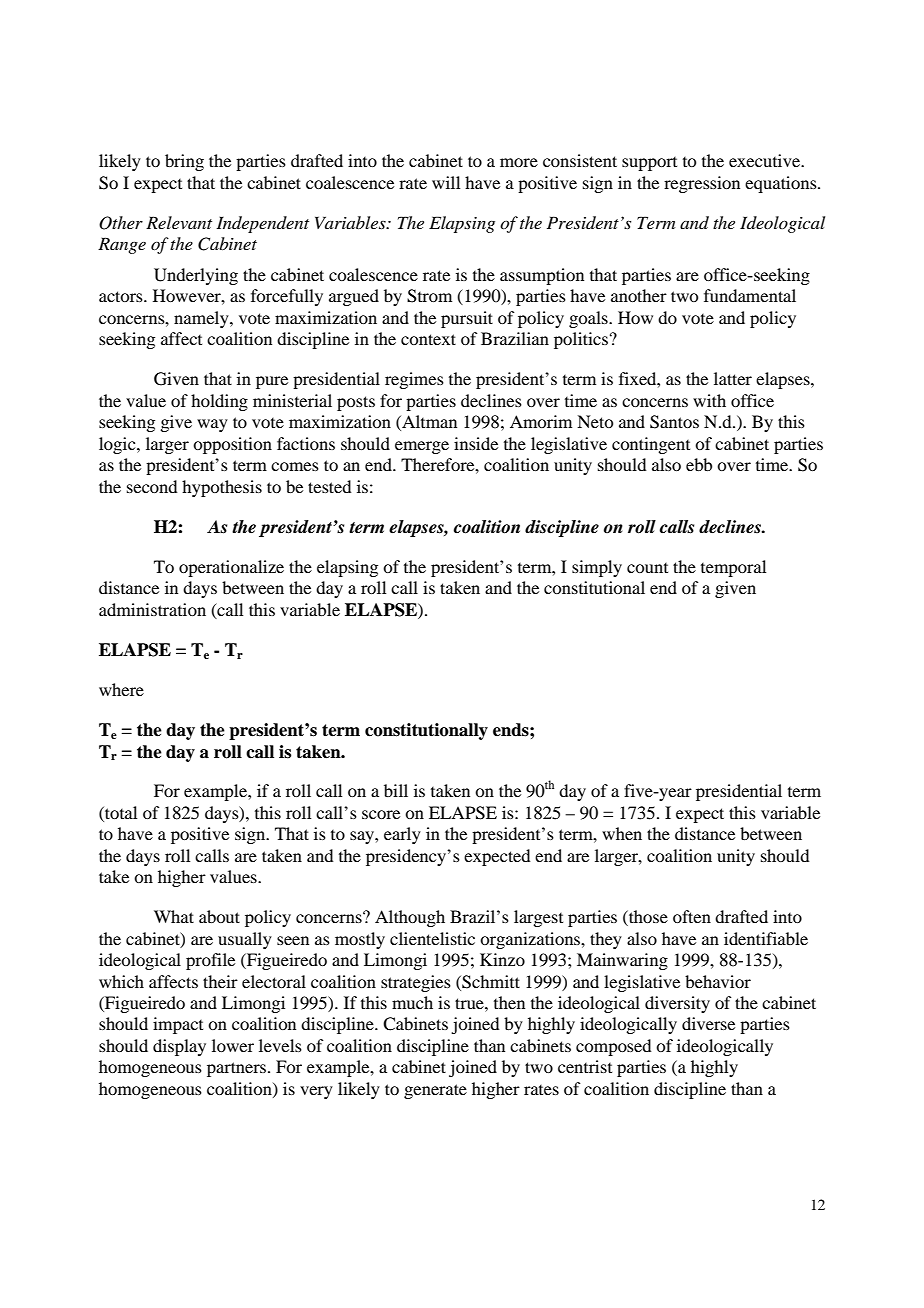 The image size is (924, 1308). I want to click on with, so click(709, 400).
